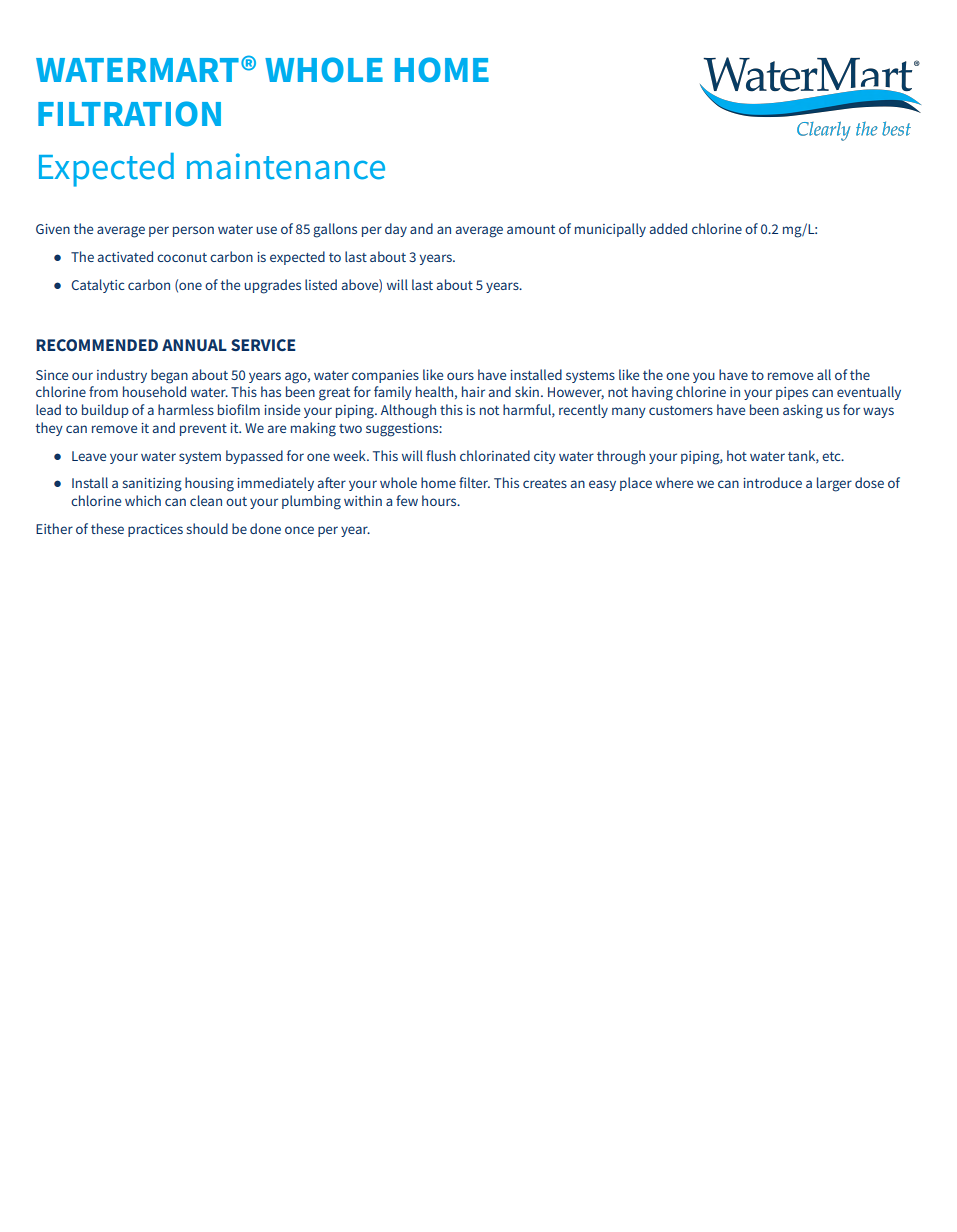  Describe the element at coordinates (155, 530) in the screenshot. I see `practices` at that location.
